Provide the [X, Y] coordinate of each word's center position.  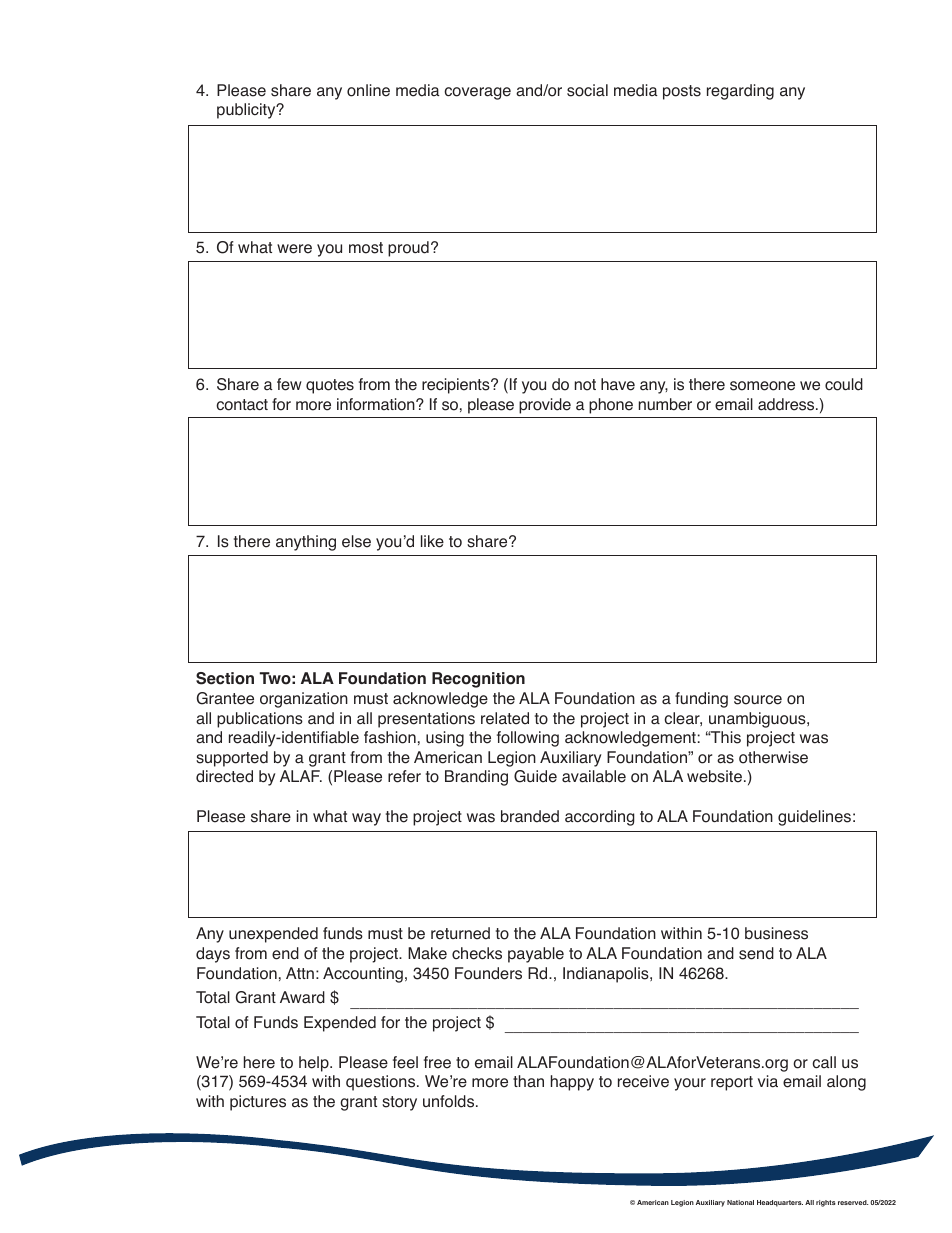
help [315, 1064]
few [289, 384]
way [366, 819]
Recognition [478, 680]
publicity [247, 111]
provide [545, 406]
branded [530, 816]
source [758, 700]
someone [762, 386]
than [528, 1081]
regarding [740, 92]
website [714, 776]
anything [306, 543]
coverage [477, 93]
